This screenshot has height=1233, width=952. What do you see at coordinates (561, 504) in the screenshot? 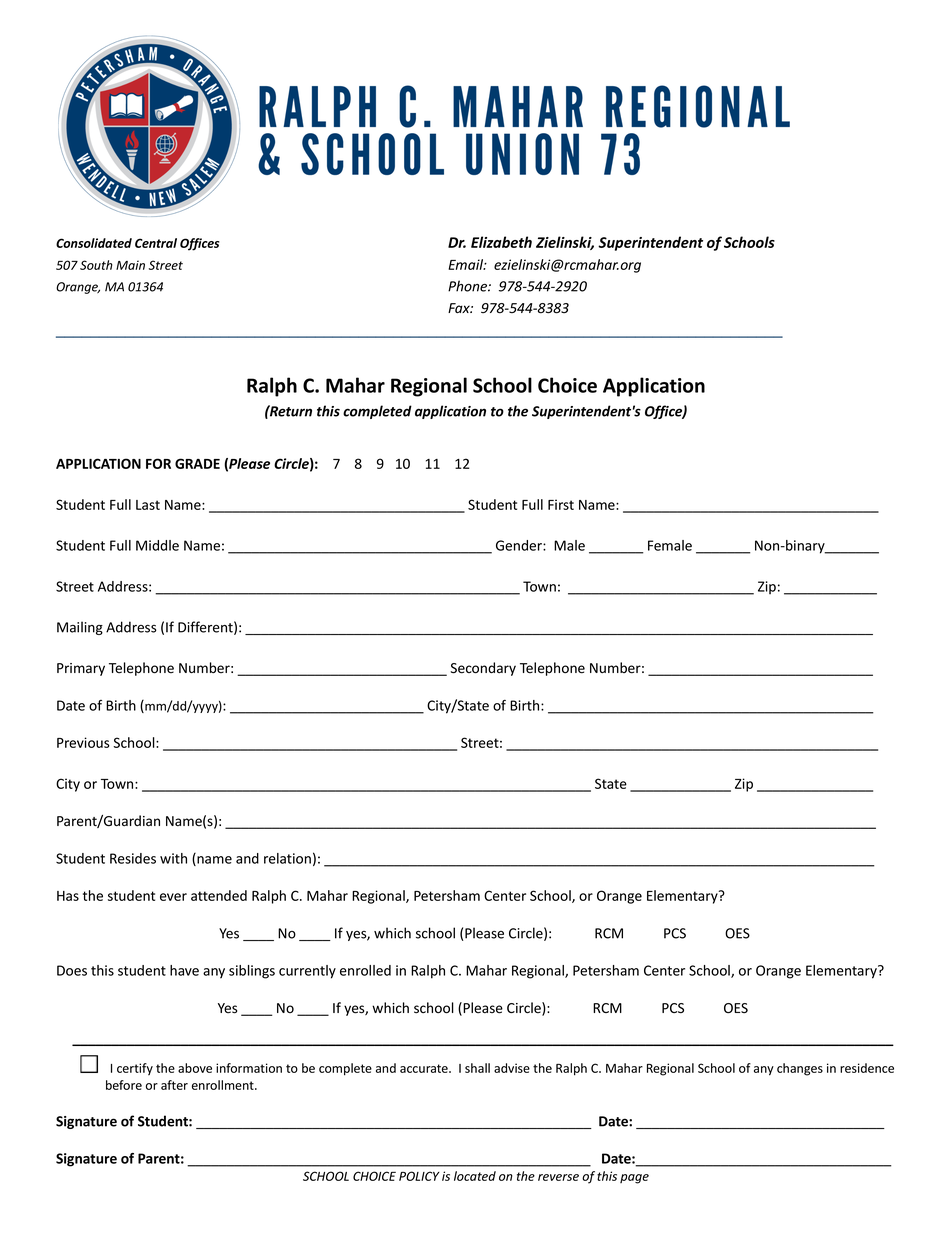
I see `First` at bounding box center [561, 504].
